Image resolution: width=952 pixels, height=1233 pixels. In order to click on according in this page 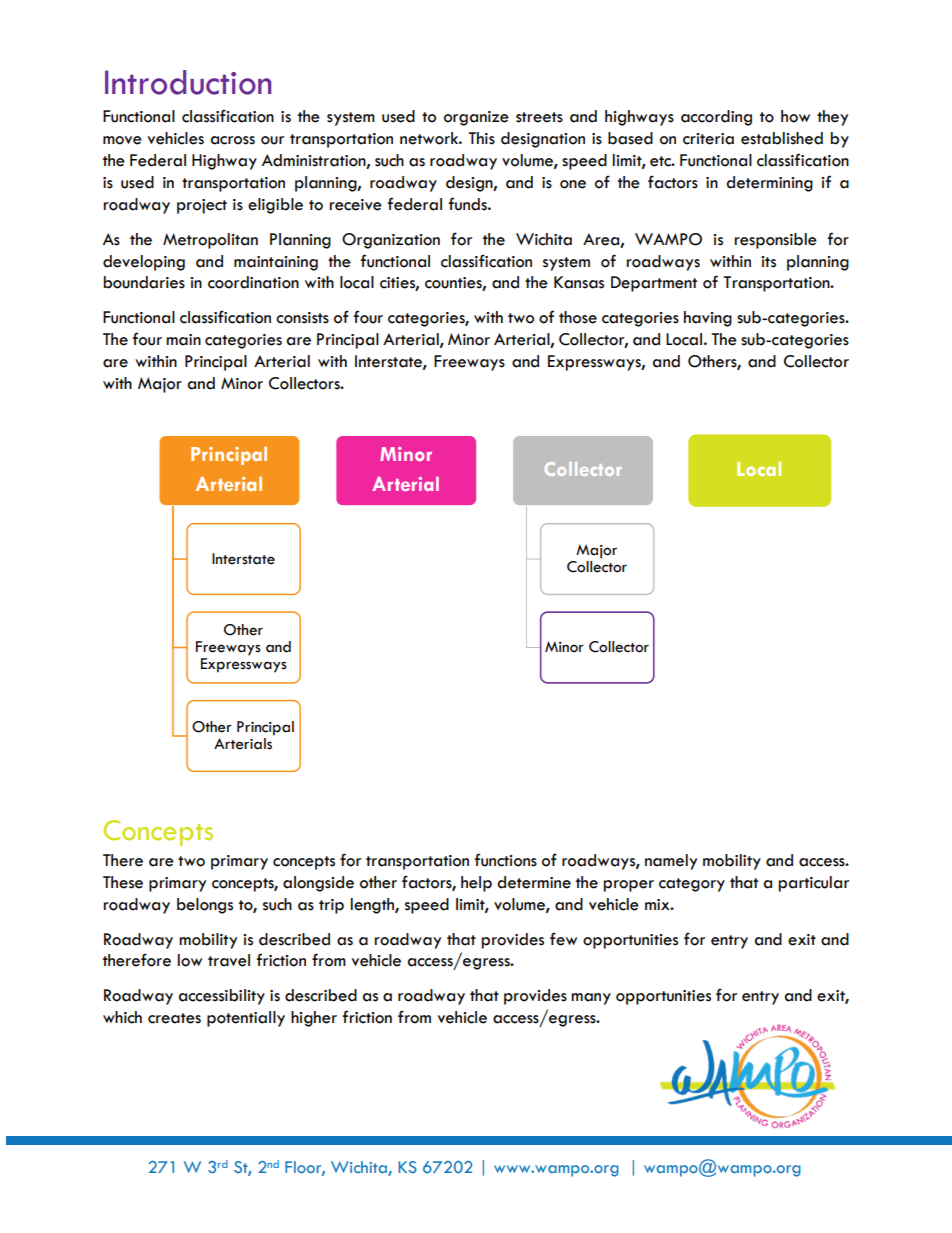, I will do `click(716, 118)`.
